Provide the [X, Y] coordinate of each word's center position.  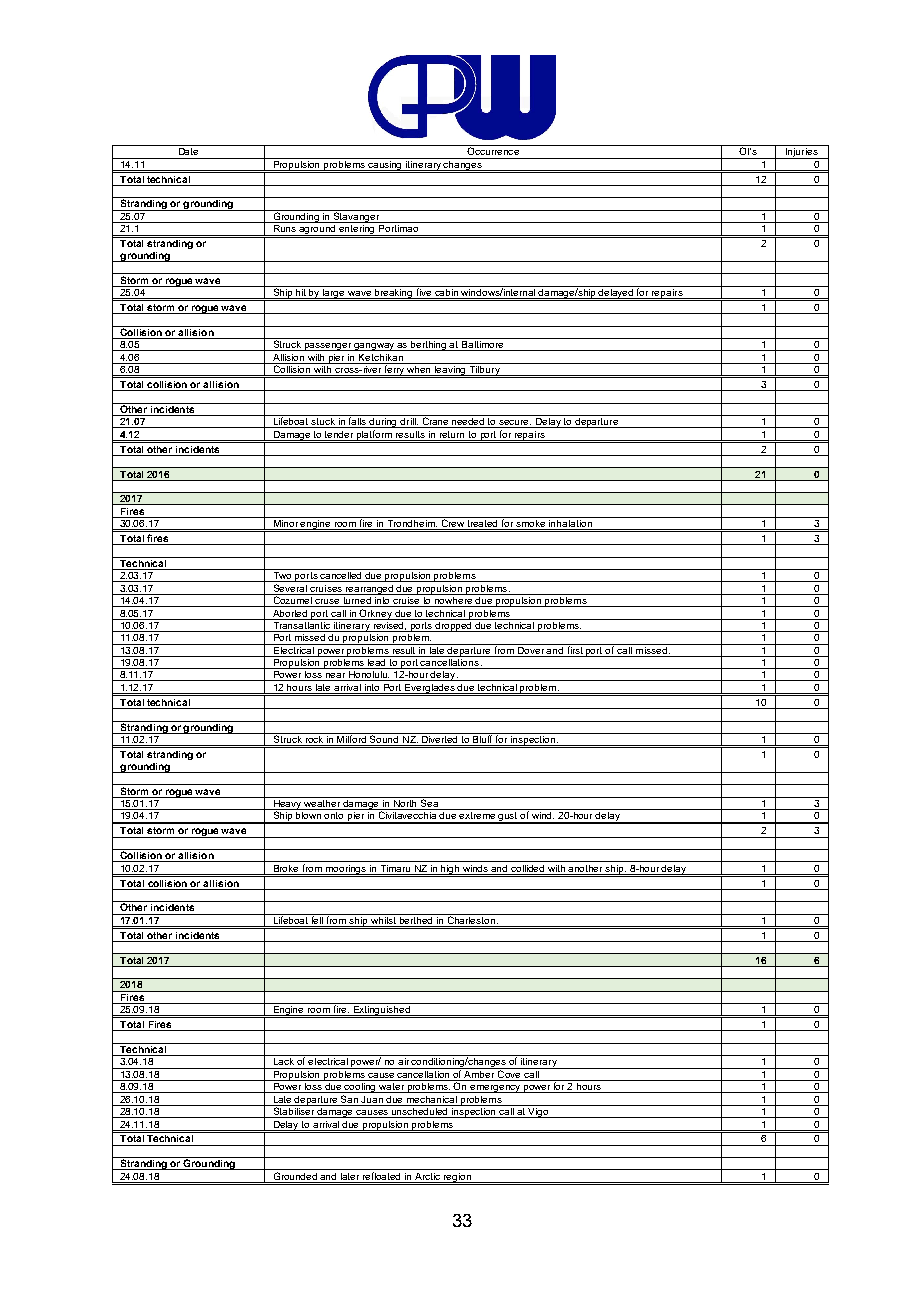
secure [515, 424]
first [575, 649]
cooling [360, 1086]
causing [385, 164]
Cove [509, 1073]
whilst [384, 919]
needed [468, 423]
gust [508, 818]
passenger [328, 347]
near [336, 677]
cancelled [341, 577]
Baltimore [483, 346]
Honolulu [368, 676]
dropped [454, 625]
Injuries [802, 152]
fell [318, 919]
